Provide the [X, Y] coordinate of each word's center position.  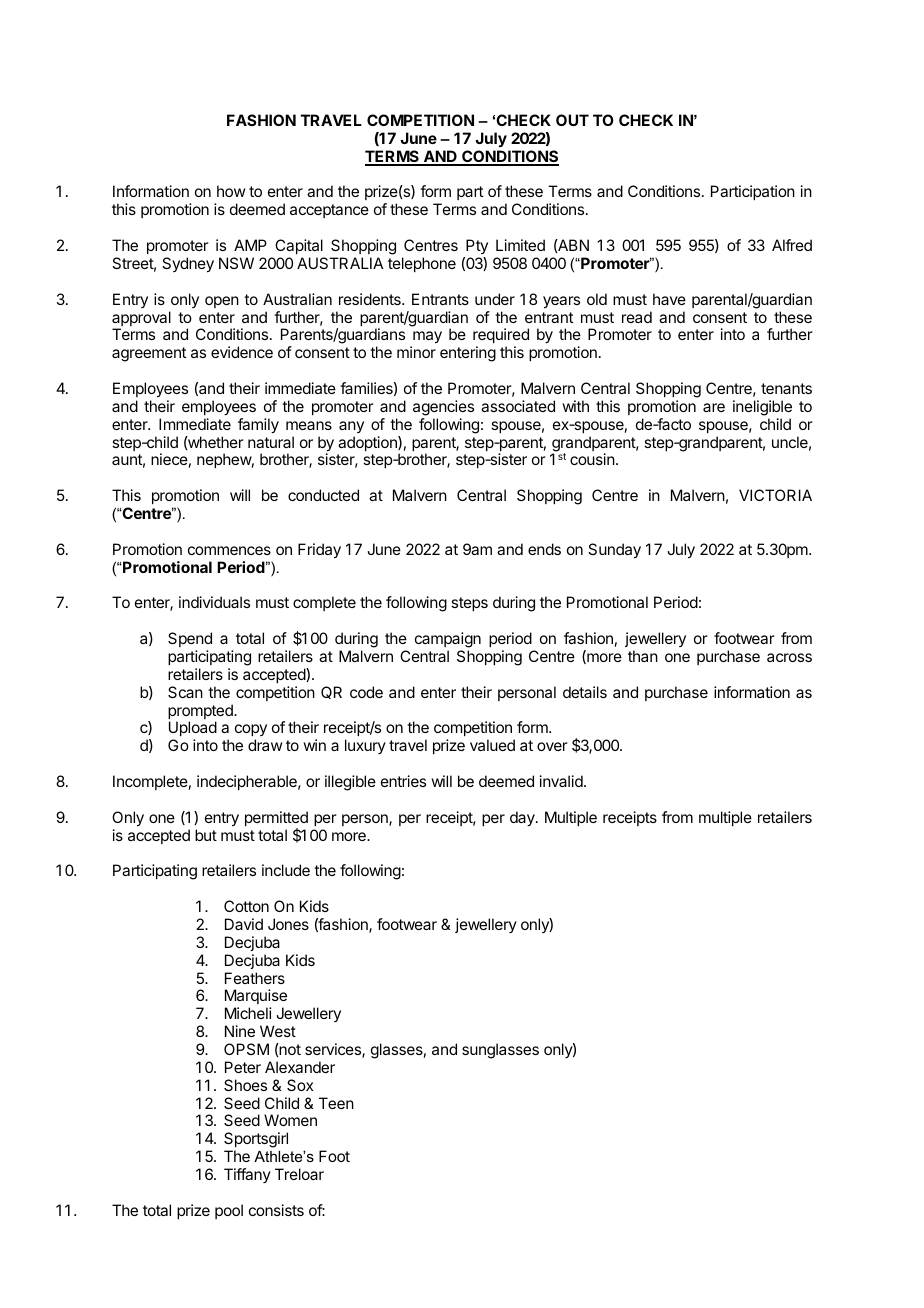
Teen [336, 1103]
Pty [477, 246]
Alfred [792, 245]
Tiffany [247, 1175]
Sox [300, 1085]
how [231, 191]
